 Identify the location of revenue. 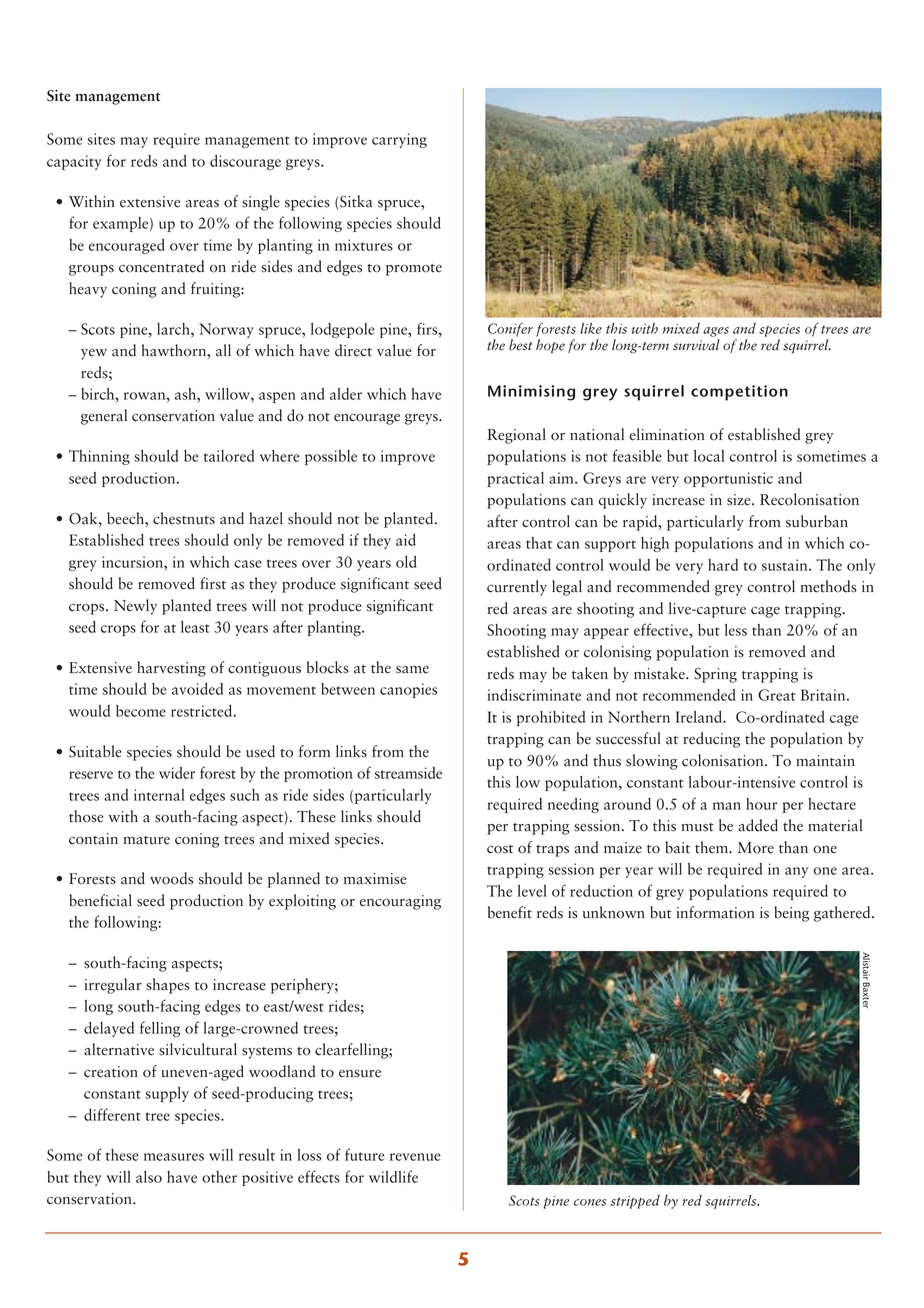
(415, 1157).
